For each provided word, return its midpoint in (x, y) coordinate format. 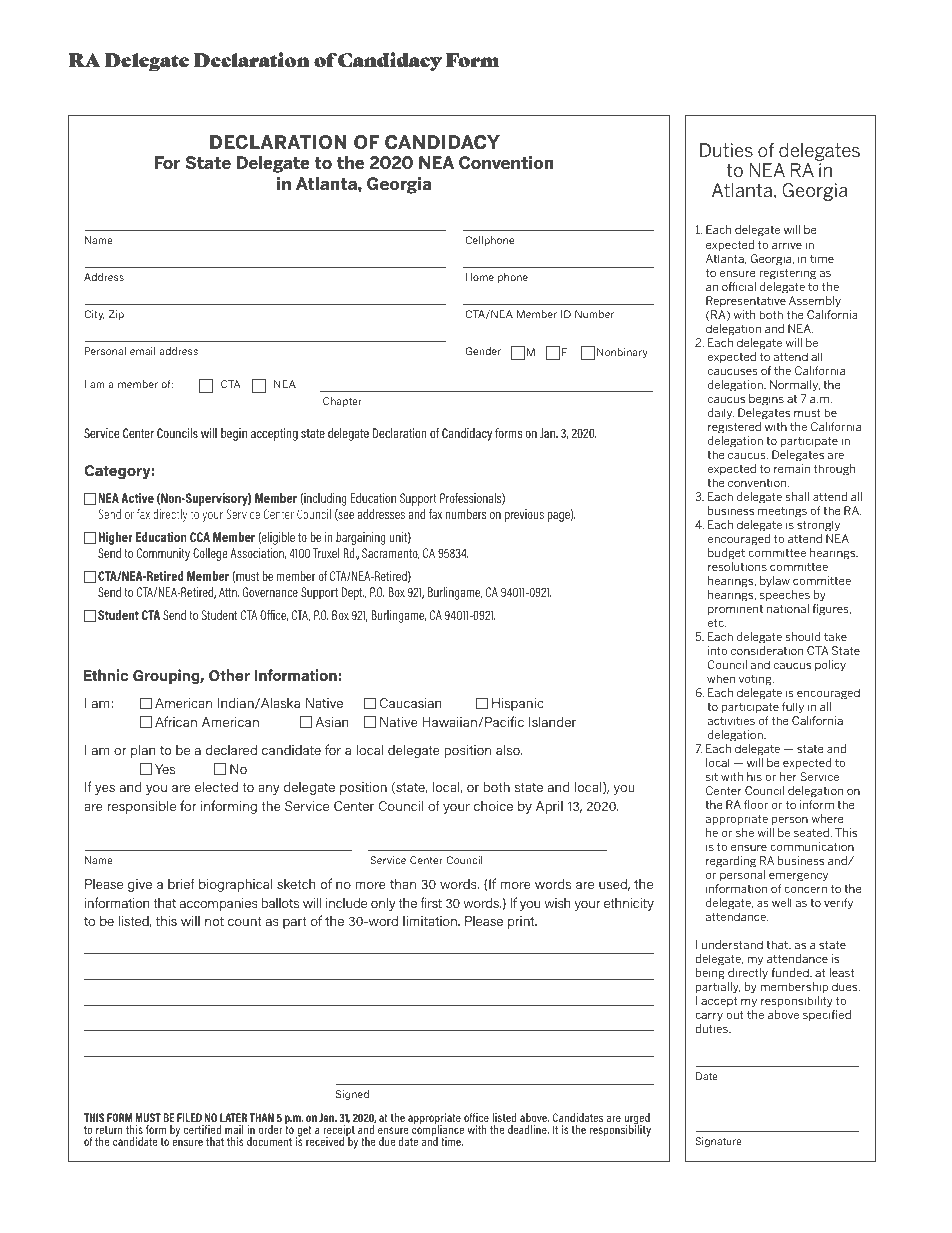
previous (524, 515)
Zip (116, 315)
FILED (189, 1117)
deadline (528, 1129)
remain (792, 468)
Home (480, 277)
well (782, 902)
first (431, 902)
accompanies (219, 904)
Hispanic (518, 704)
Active (137, 498)
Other (229, 675)
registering (787, 274)
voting (756, 680)
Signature (718, 1142)
